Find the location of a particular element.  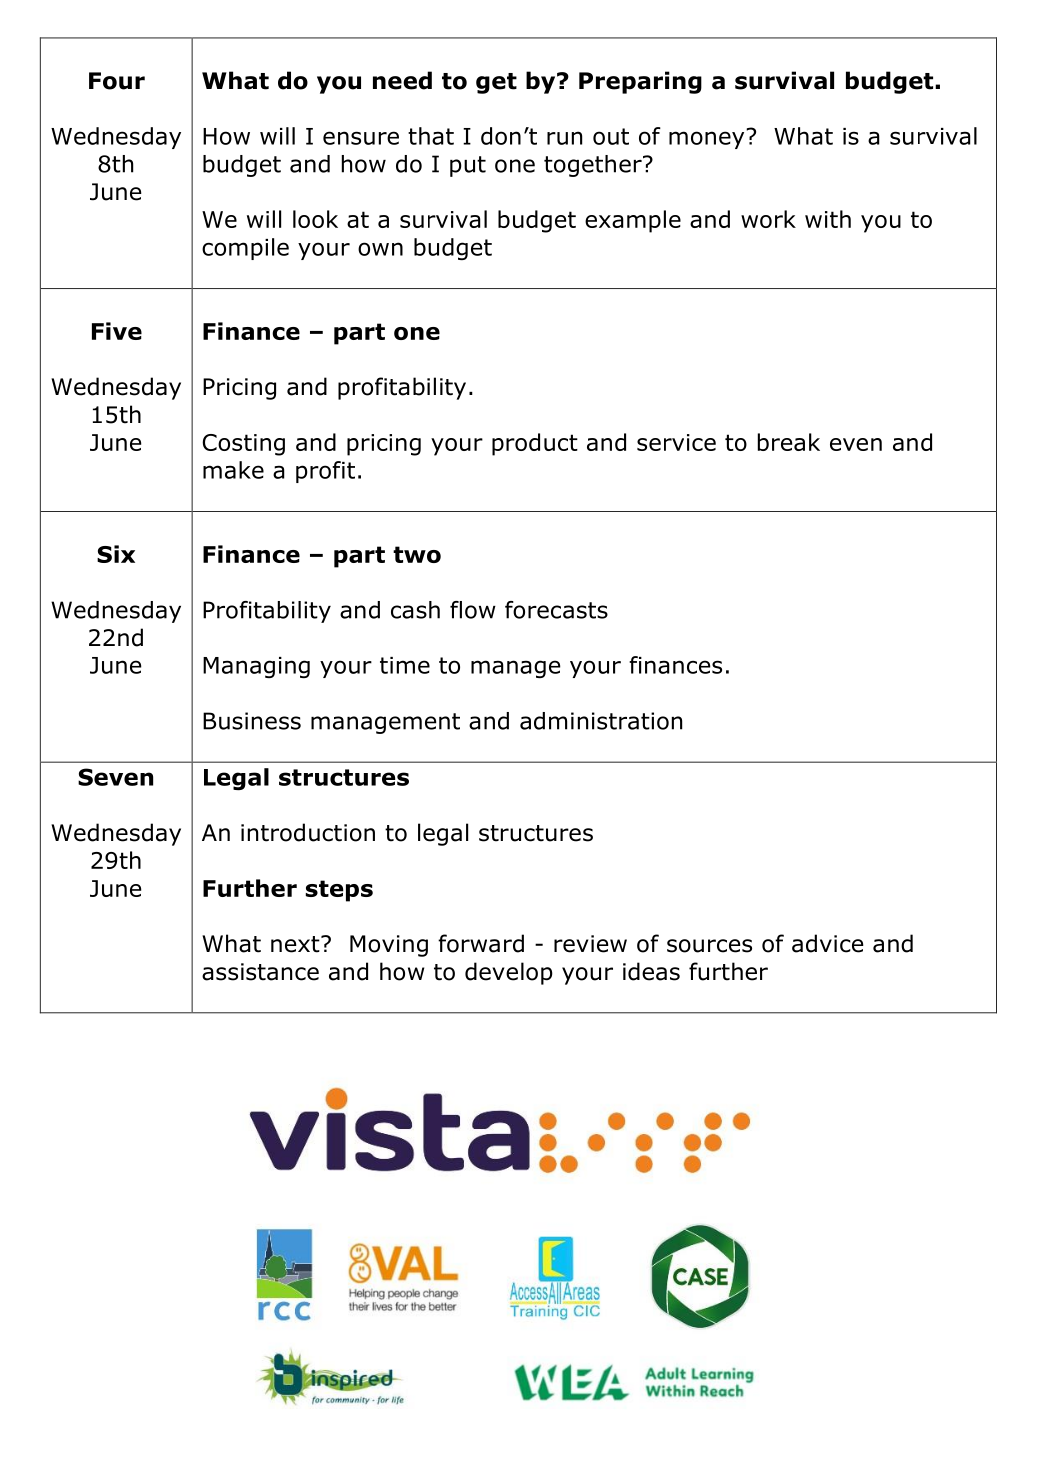

money is located at coordinates (708, 139).
